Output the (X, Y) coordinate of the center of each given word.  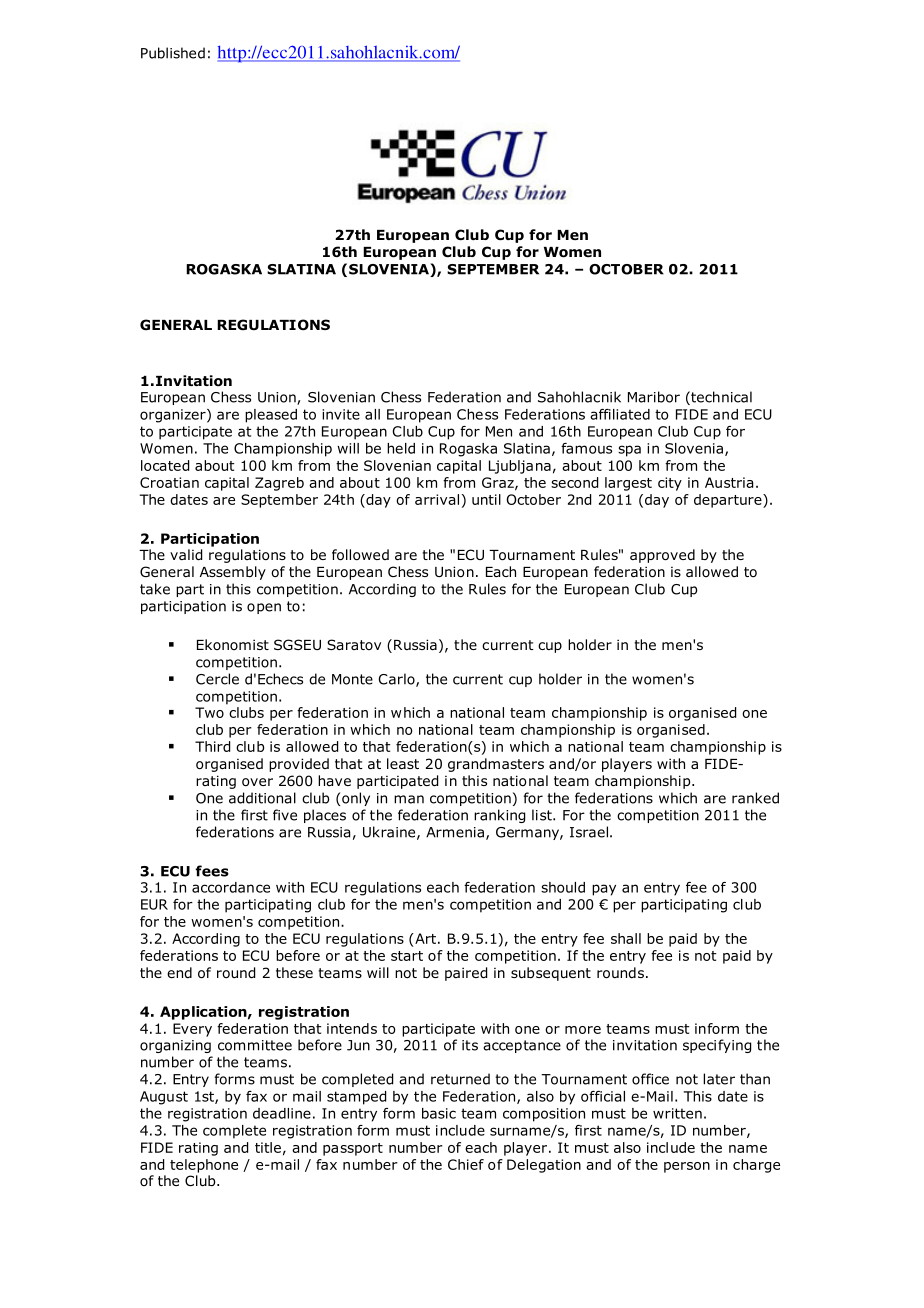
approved (662, 556)
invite (341, 414)
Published (173, 53)
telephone (204, 1166)
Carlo (397, 680)
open (264, 608)
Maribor (654, 397)
